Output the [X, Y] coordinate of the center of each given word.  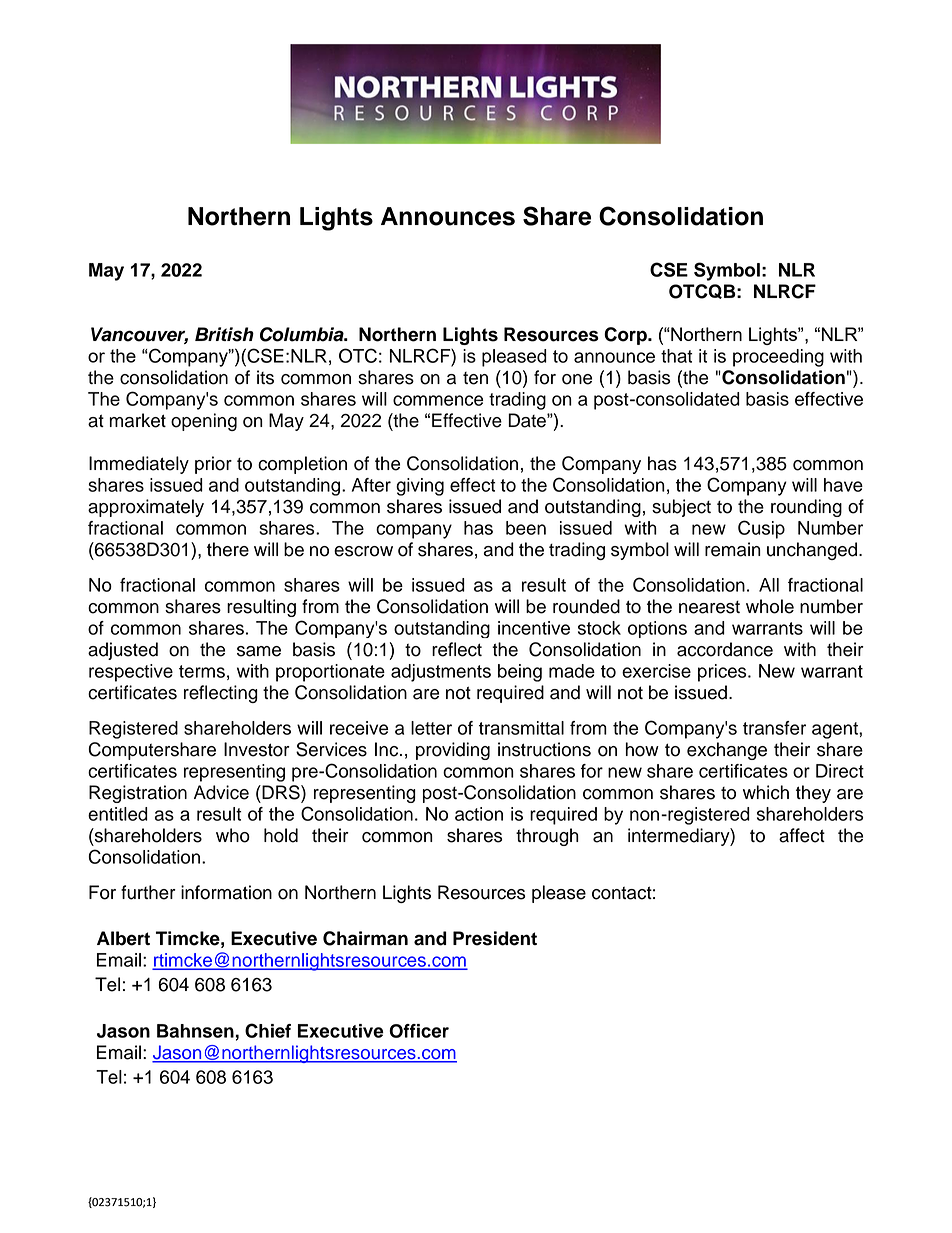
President [495, 938]
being [520, 673]
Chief [268, 1030]
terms [202, 671]
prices [723, 673]
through [547, 837]
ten [475, 378]
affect [802, 835]
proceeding [778, 358]
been [526, 528]
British [224, 334]
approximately [146, 508]
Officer [419, 1031]
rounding [806, 508]
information [226, 892]
